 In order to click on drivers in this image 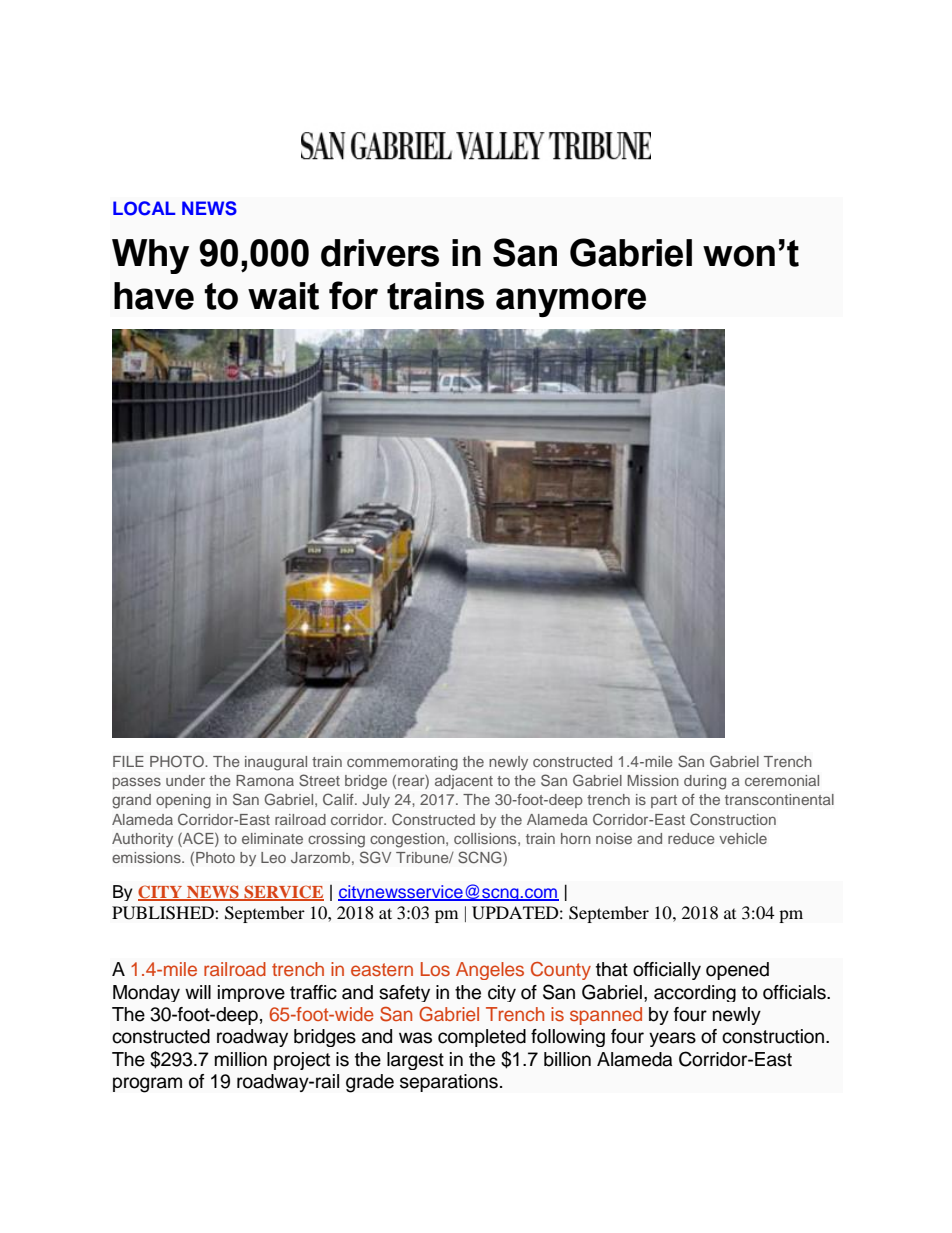, I will do `click(380, 253)`.
